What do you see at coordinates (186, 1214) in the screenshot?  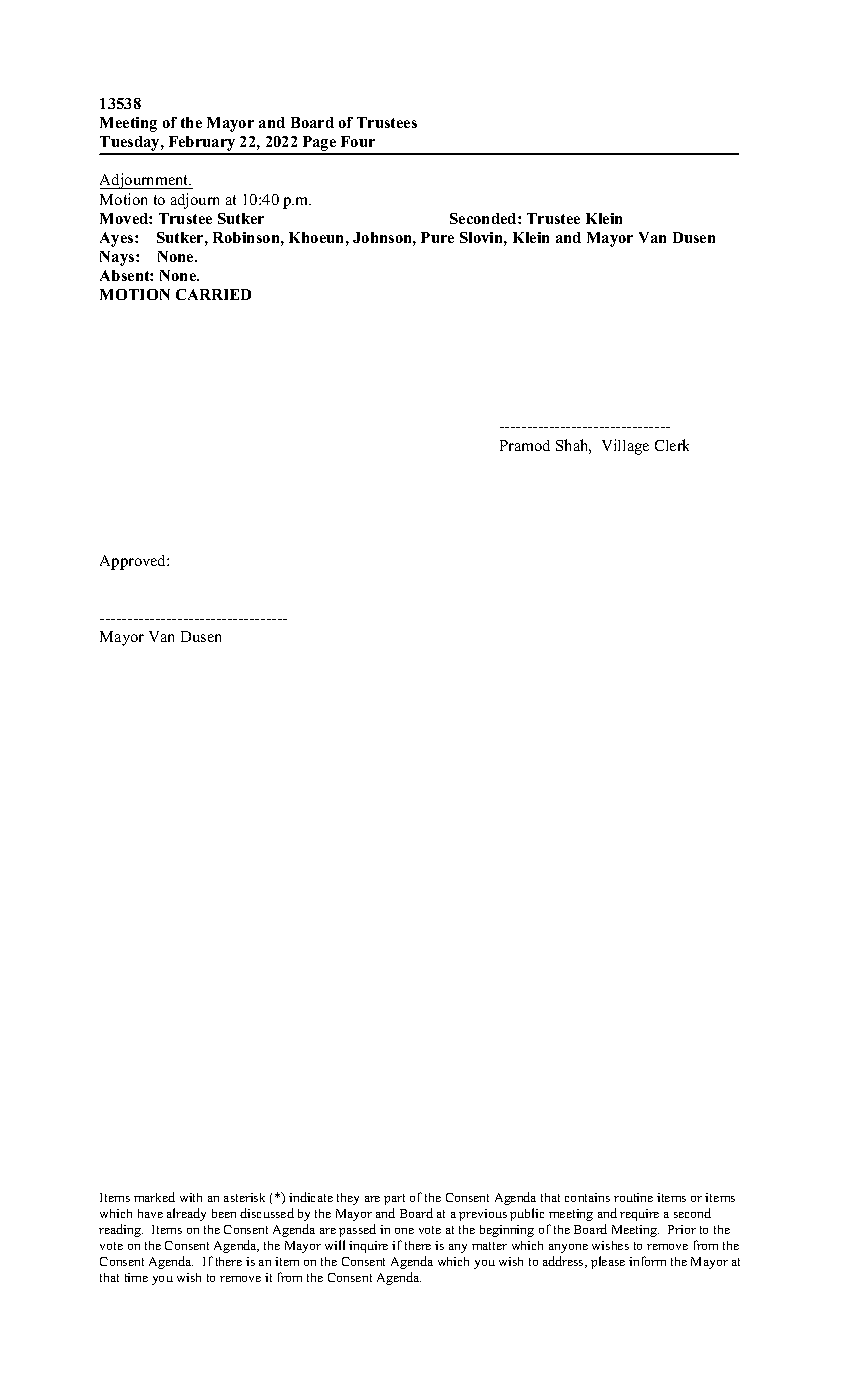 I see `already` at bounding box center [186, 1214].
